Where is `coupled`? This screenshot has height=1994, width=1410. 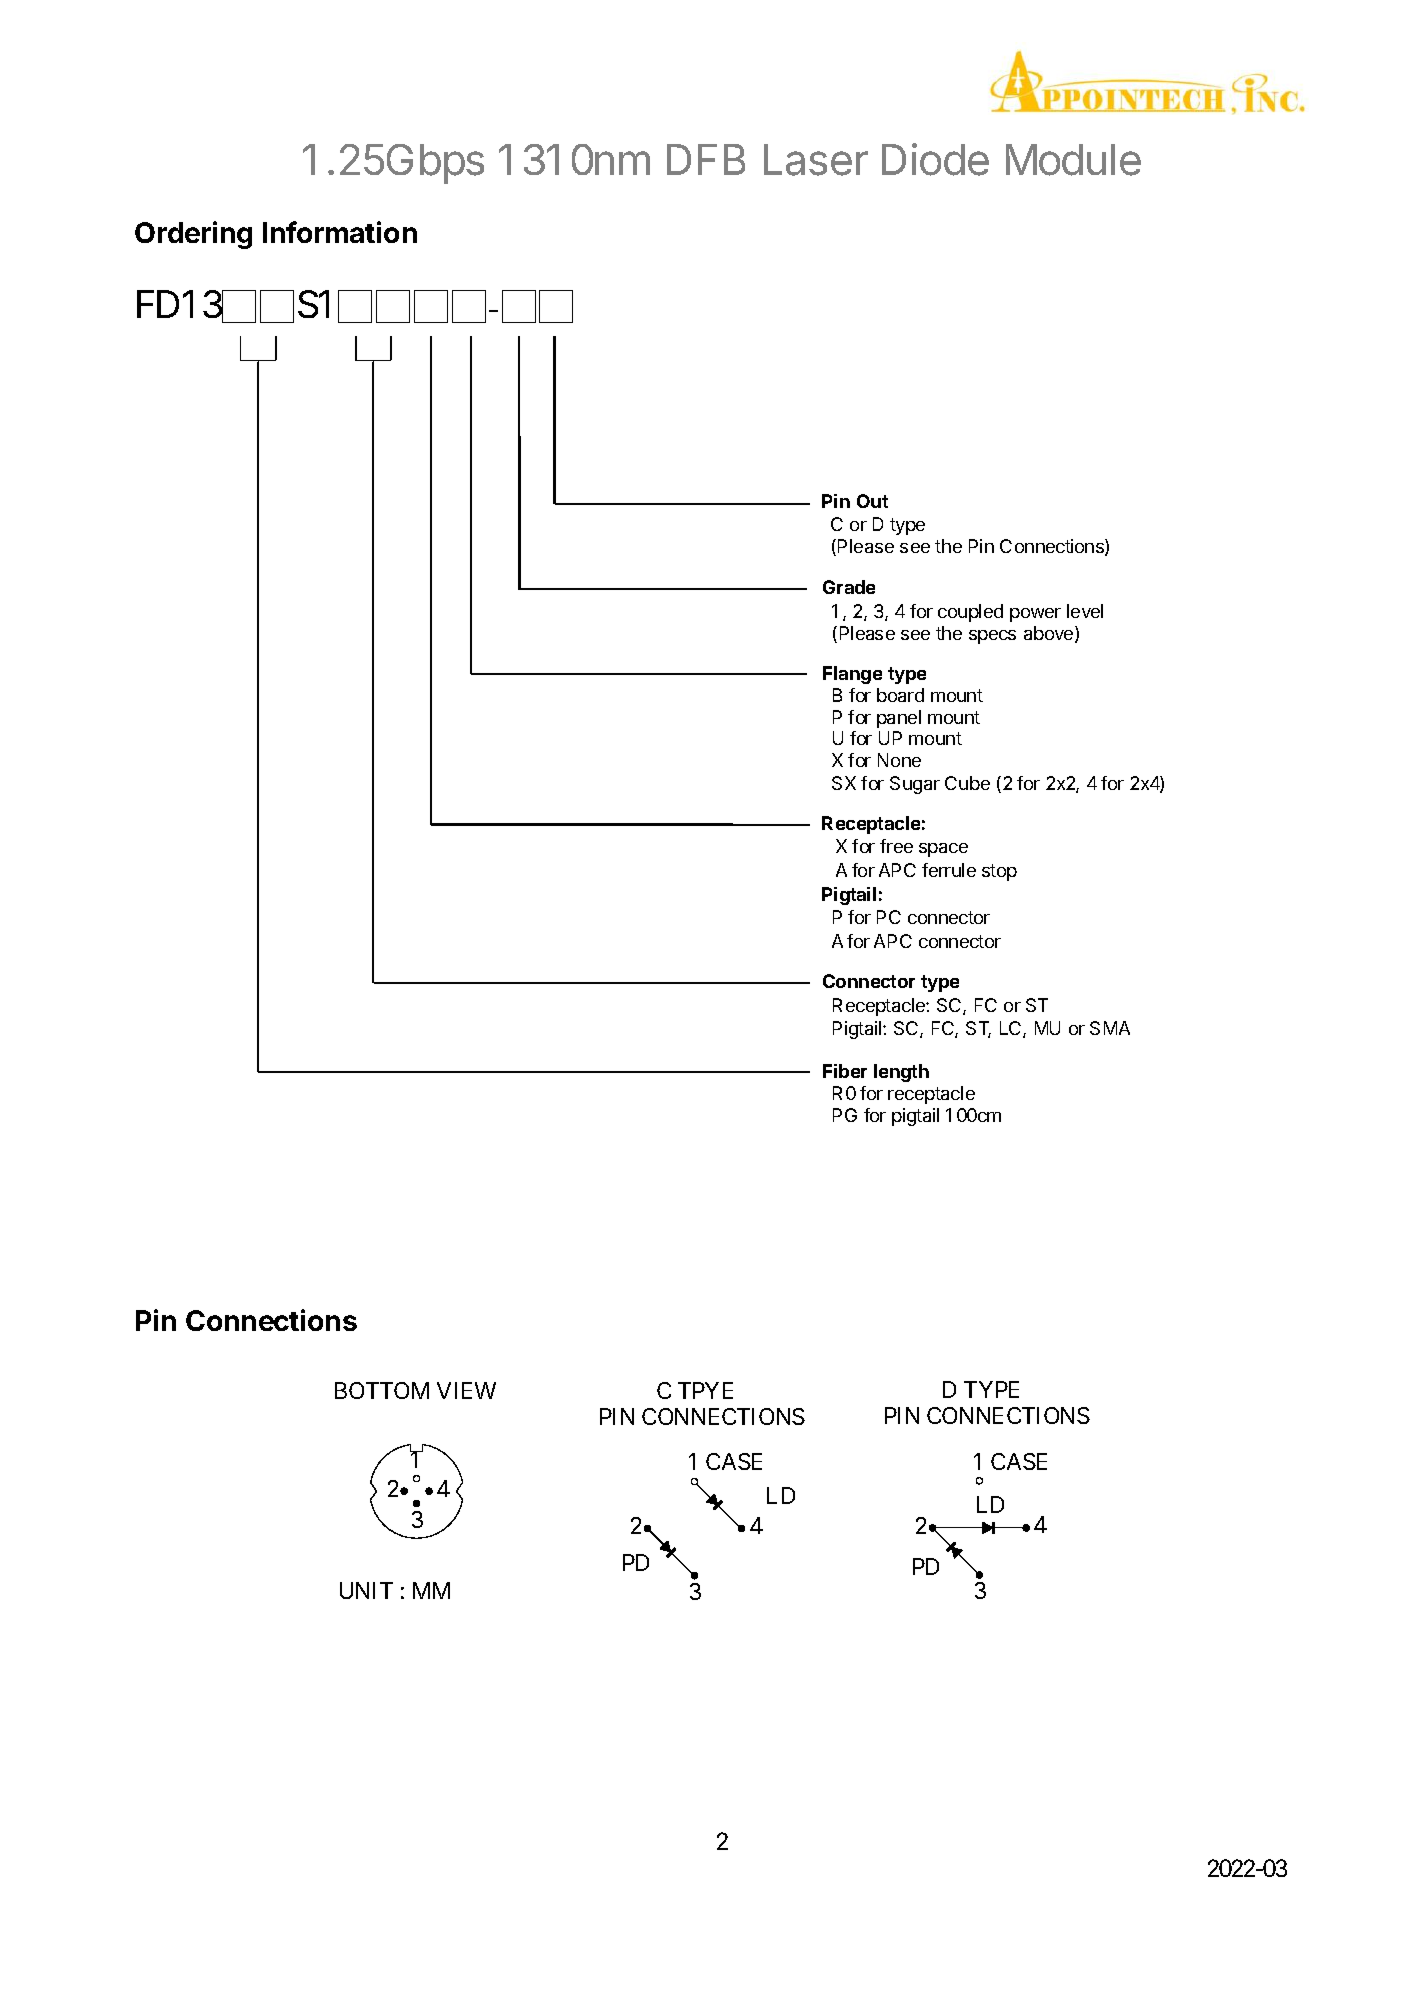
coupled is located at coordinates (970, 613).
